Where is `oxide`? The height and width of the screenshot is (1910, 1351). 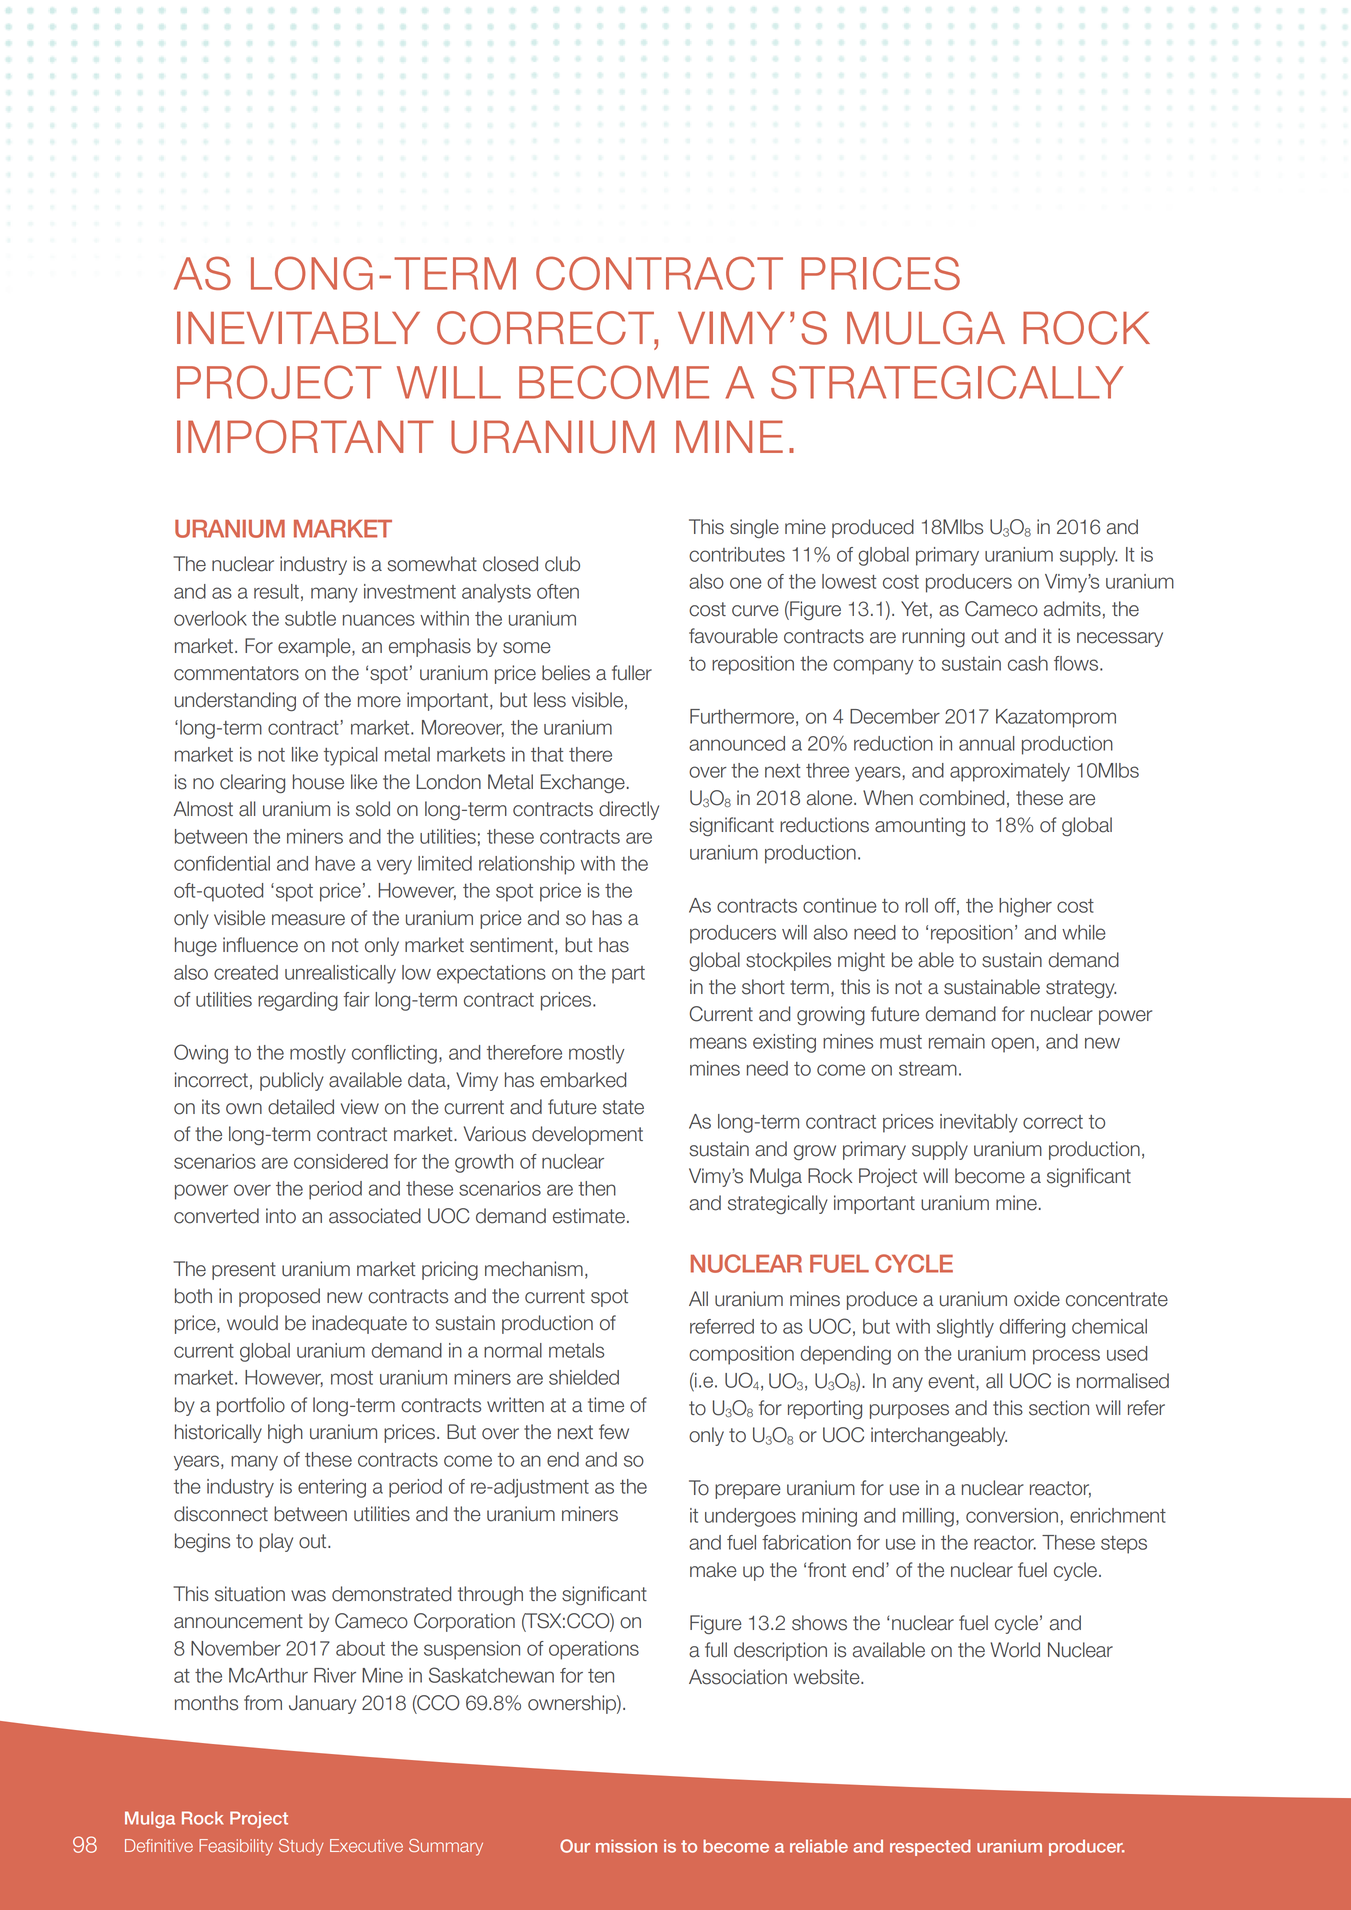 oxide is located at coordinates (1037, 1299).
